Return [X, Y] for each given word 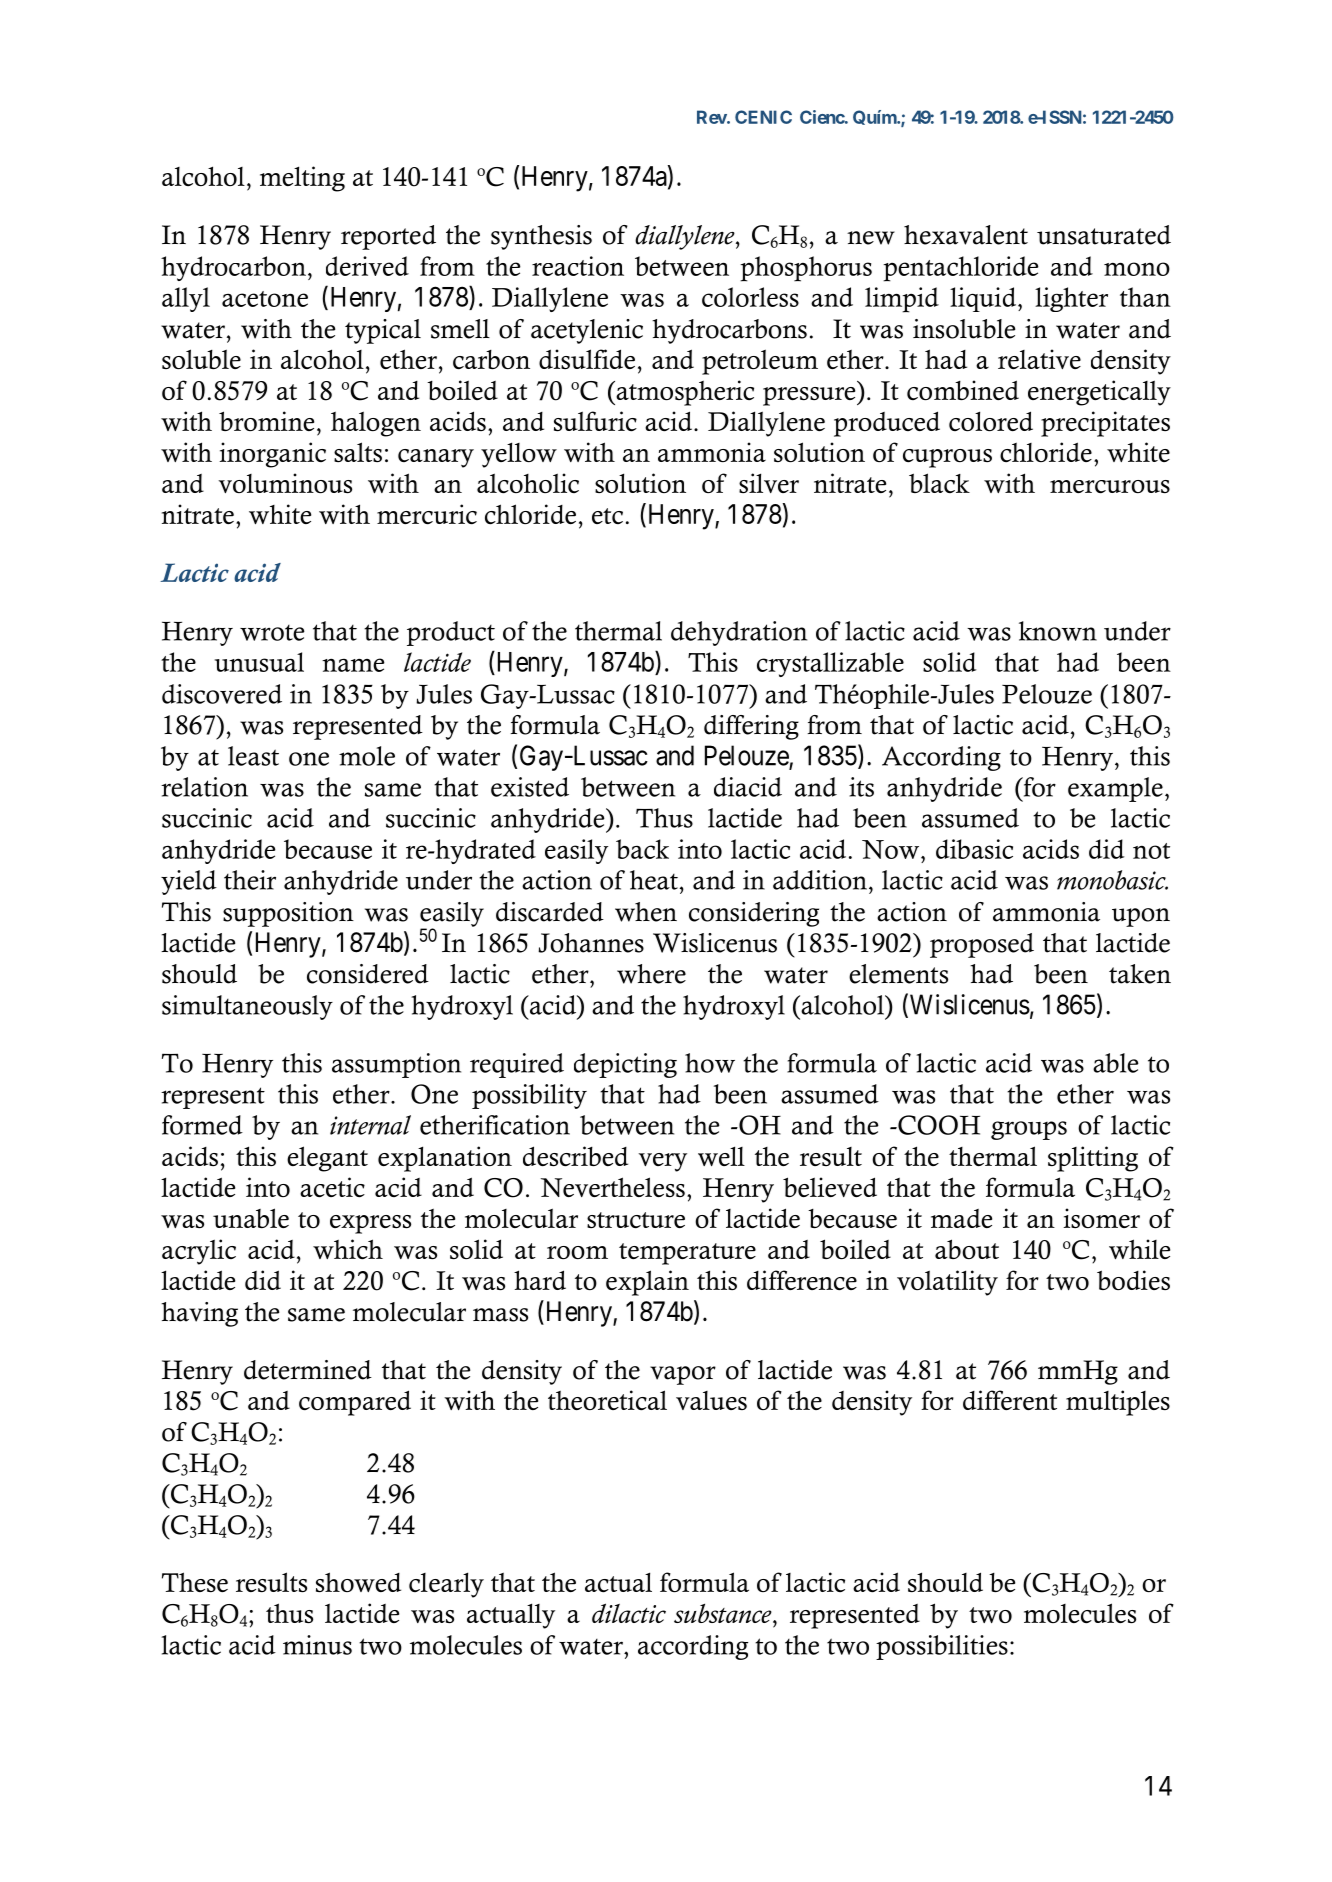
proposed [982, 945]
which [348, 1249]
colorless [750, 297]
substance [724, 1613]
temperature [687, 1254]
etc [607, 516]
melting [302, 179]
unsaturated [1104, 235]
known [1058, 631]
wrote [272, 633]
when [646, 912]
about [967, 1249]
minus [317, 1645]
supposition [288, 914]
